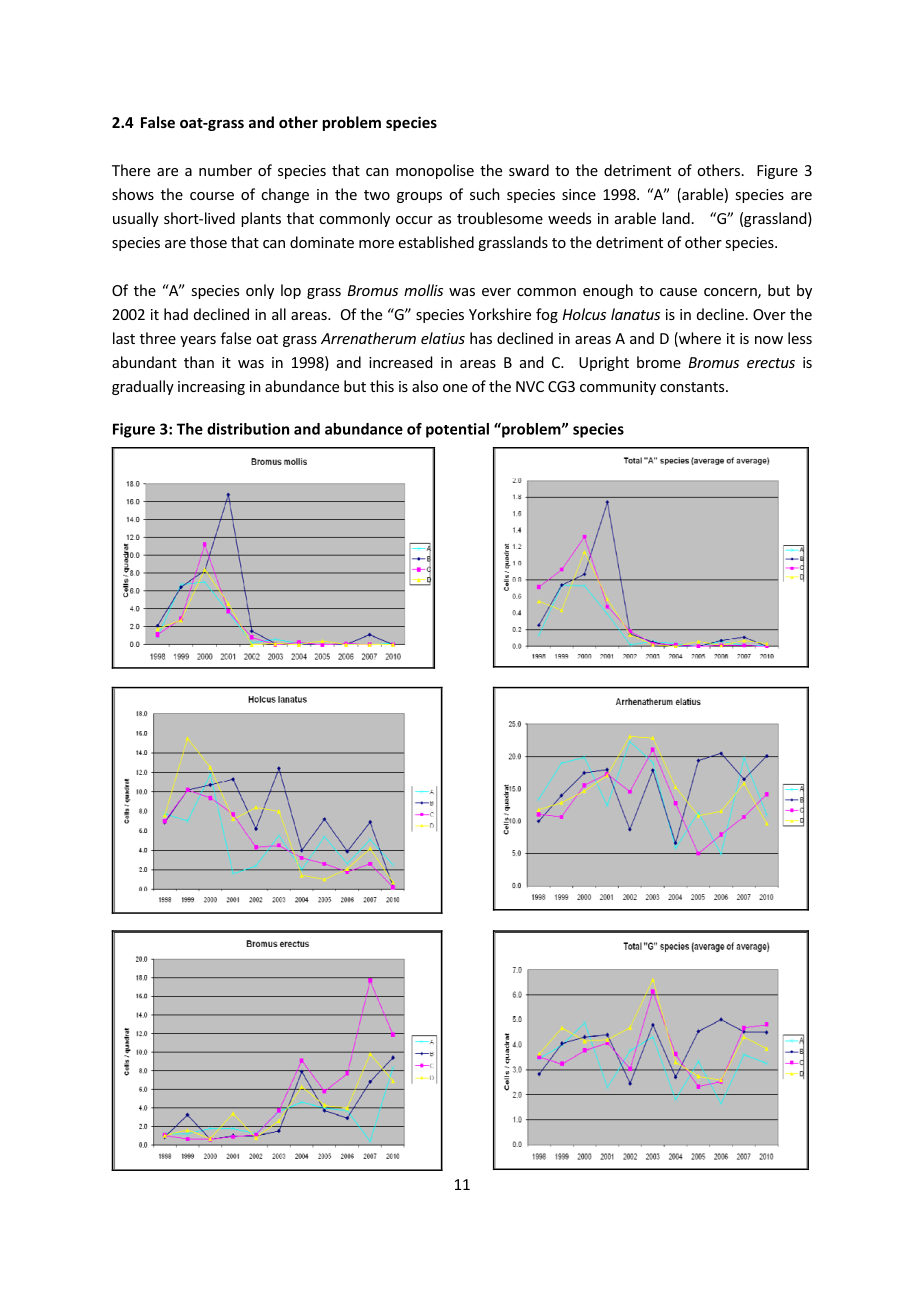  I want to click on now, so click(769, 340).
